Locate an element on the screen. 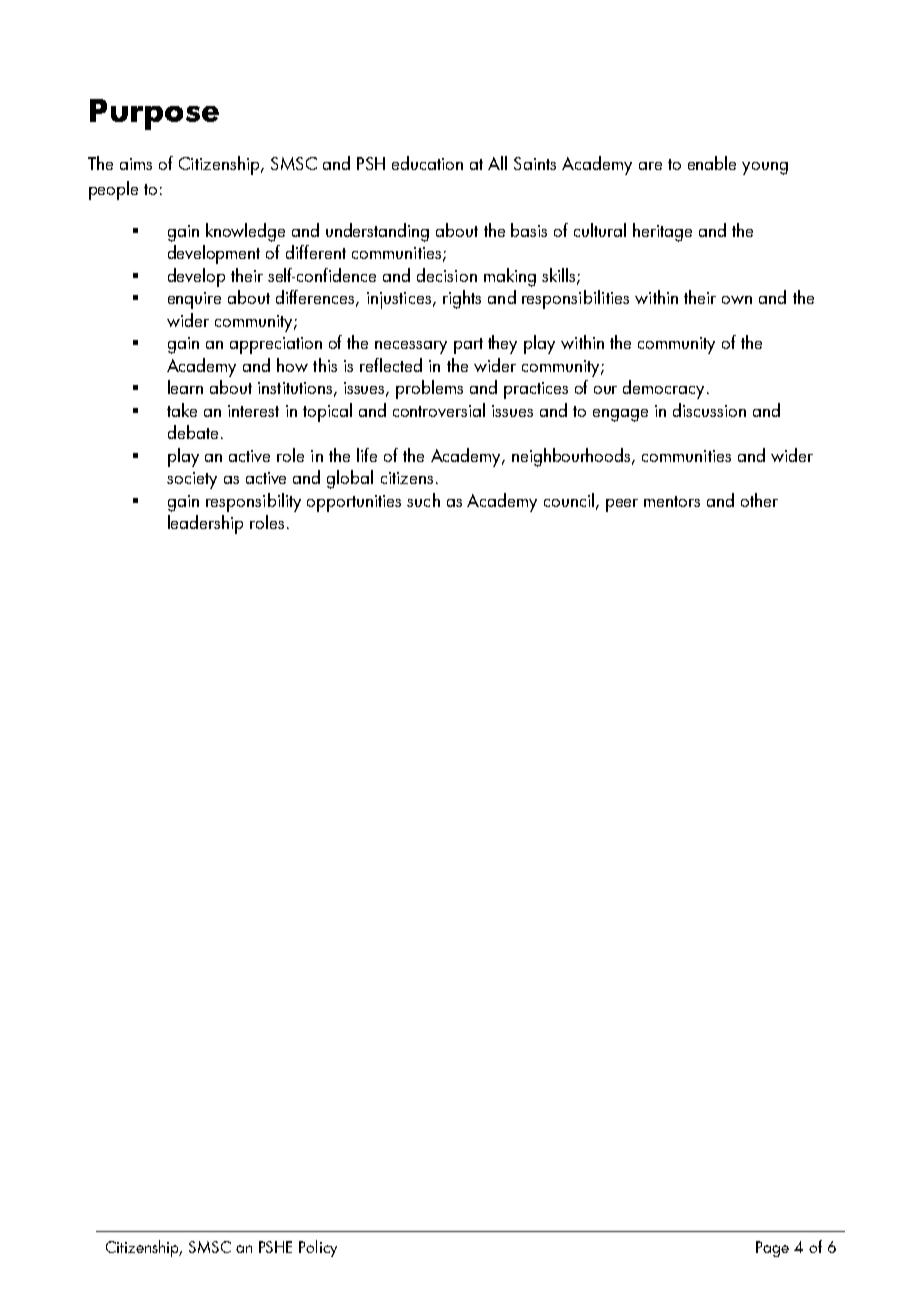 This screenshot has width=924, height=1308. responsibility is located at coordinates (253, 502).
